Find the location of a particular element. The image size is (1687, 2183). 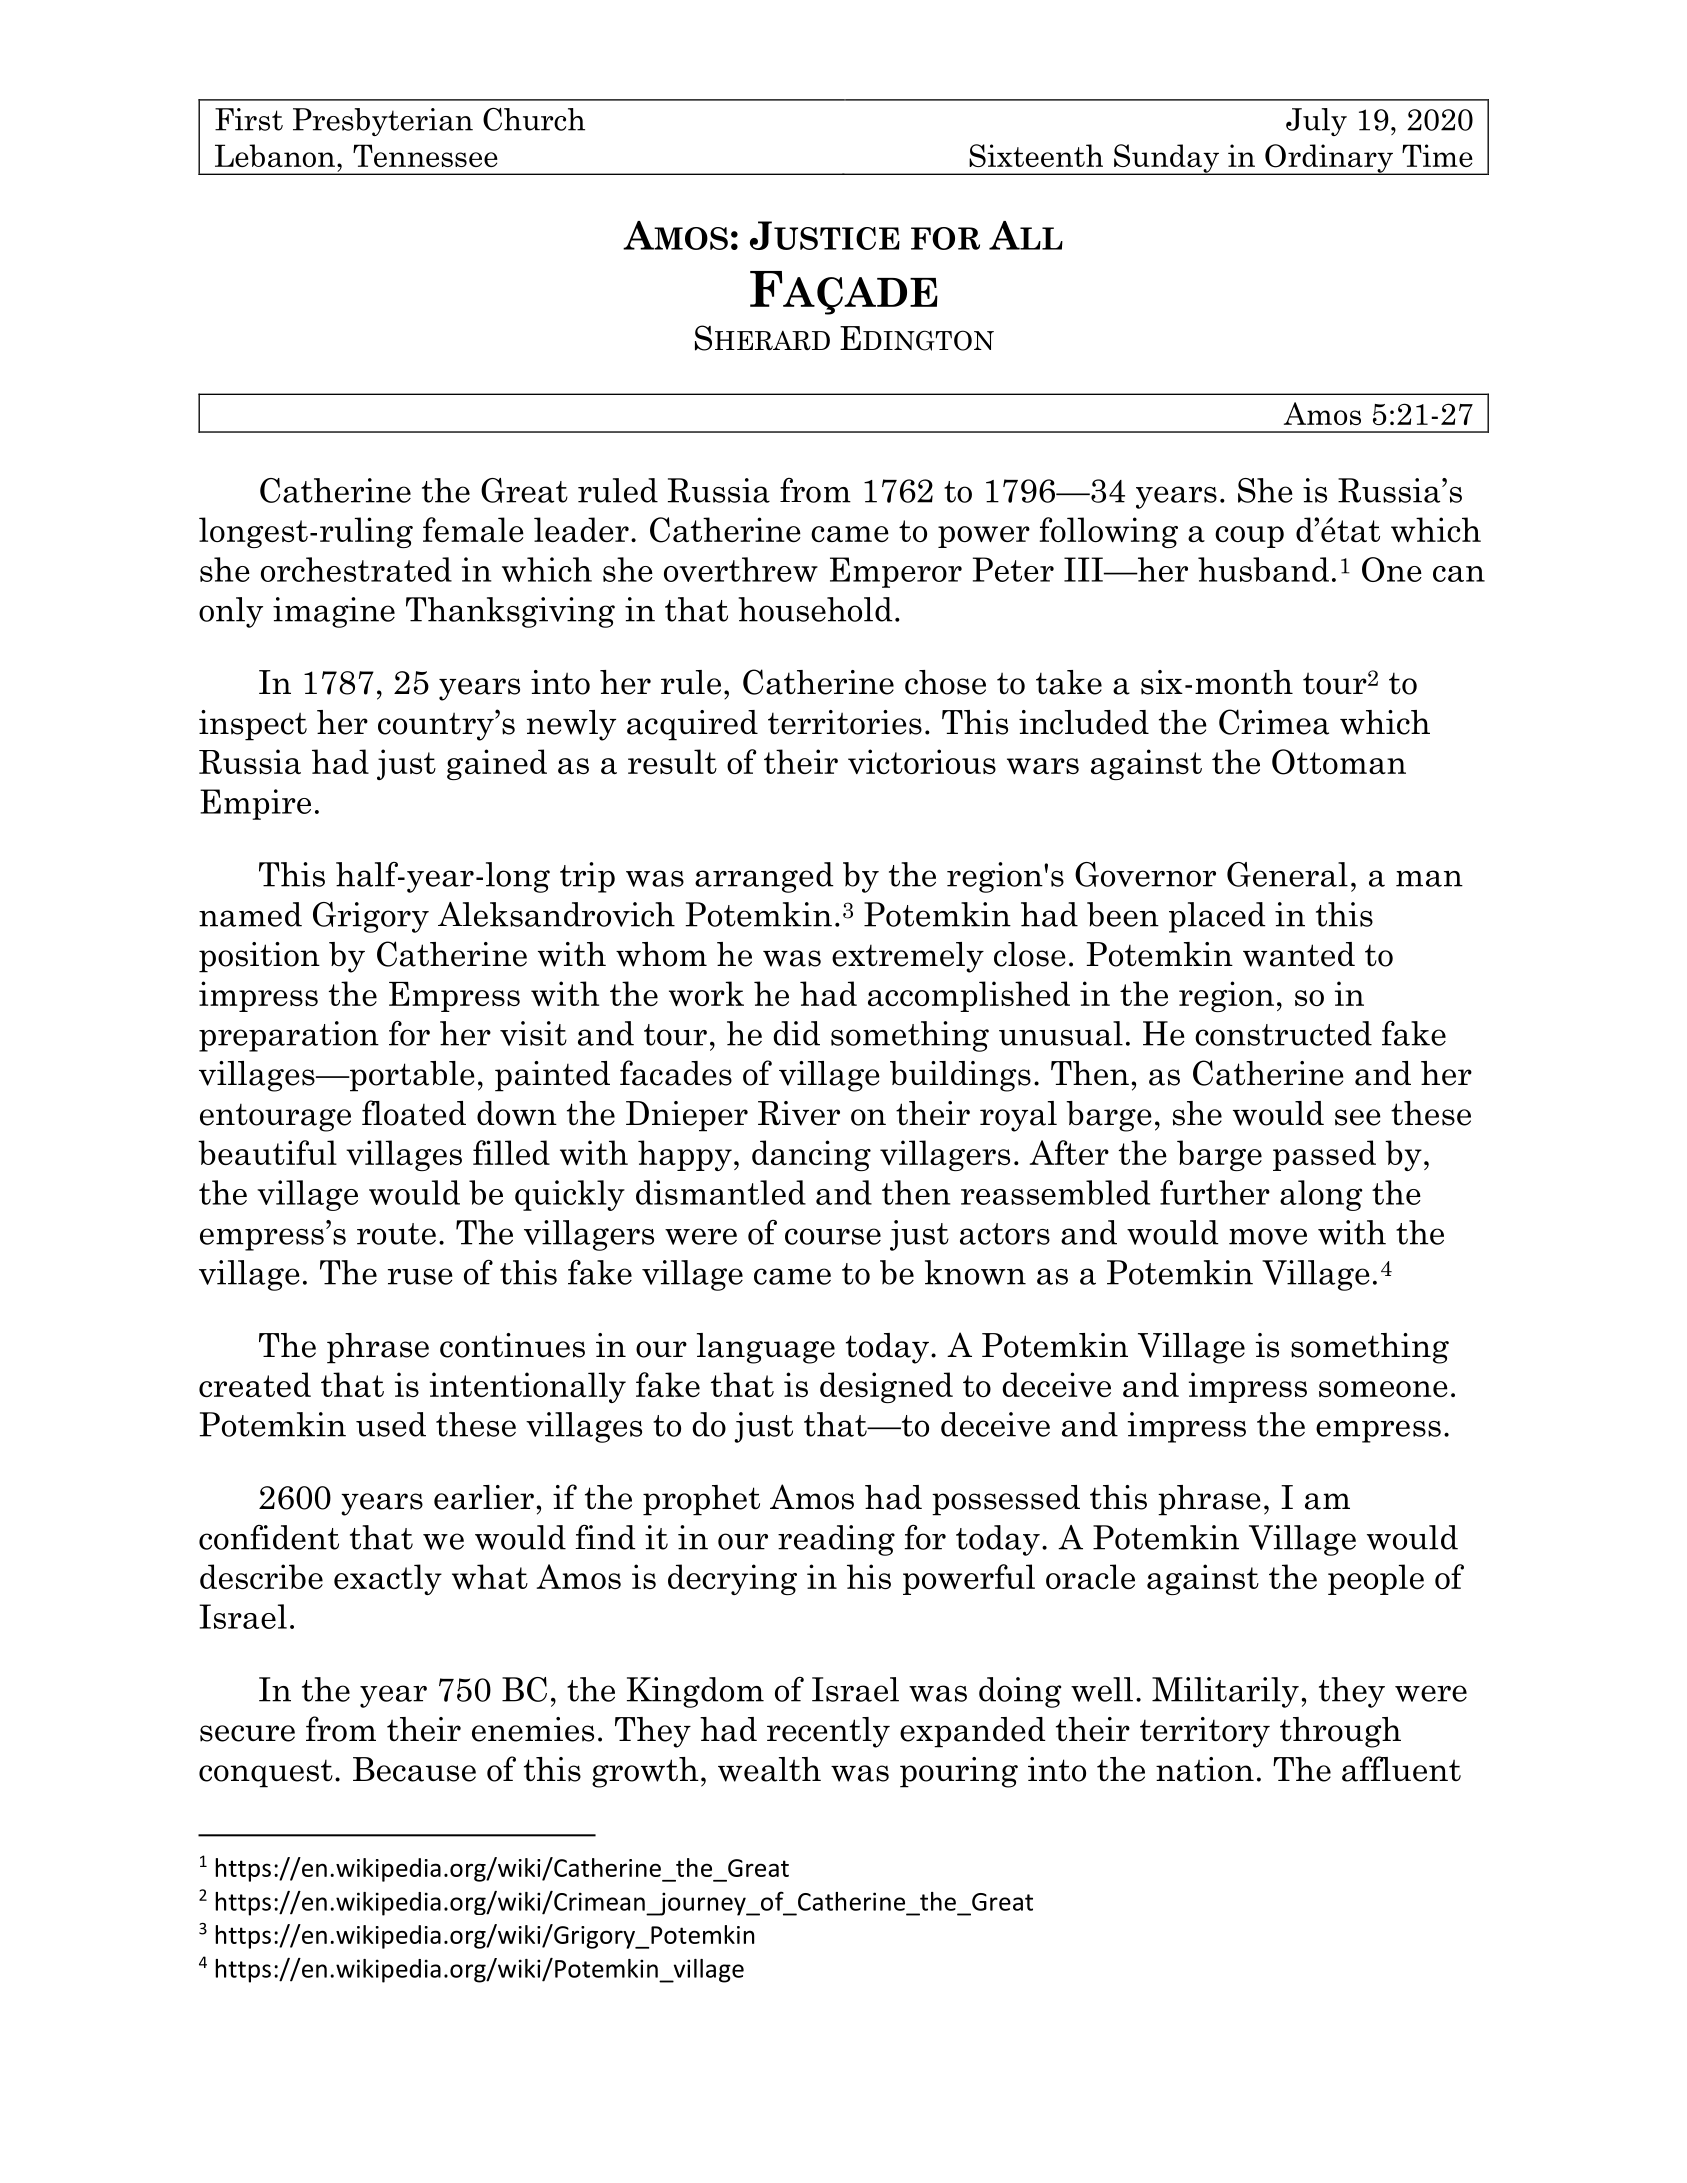

course is located at coordinates (833, 1236).
